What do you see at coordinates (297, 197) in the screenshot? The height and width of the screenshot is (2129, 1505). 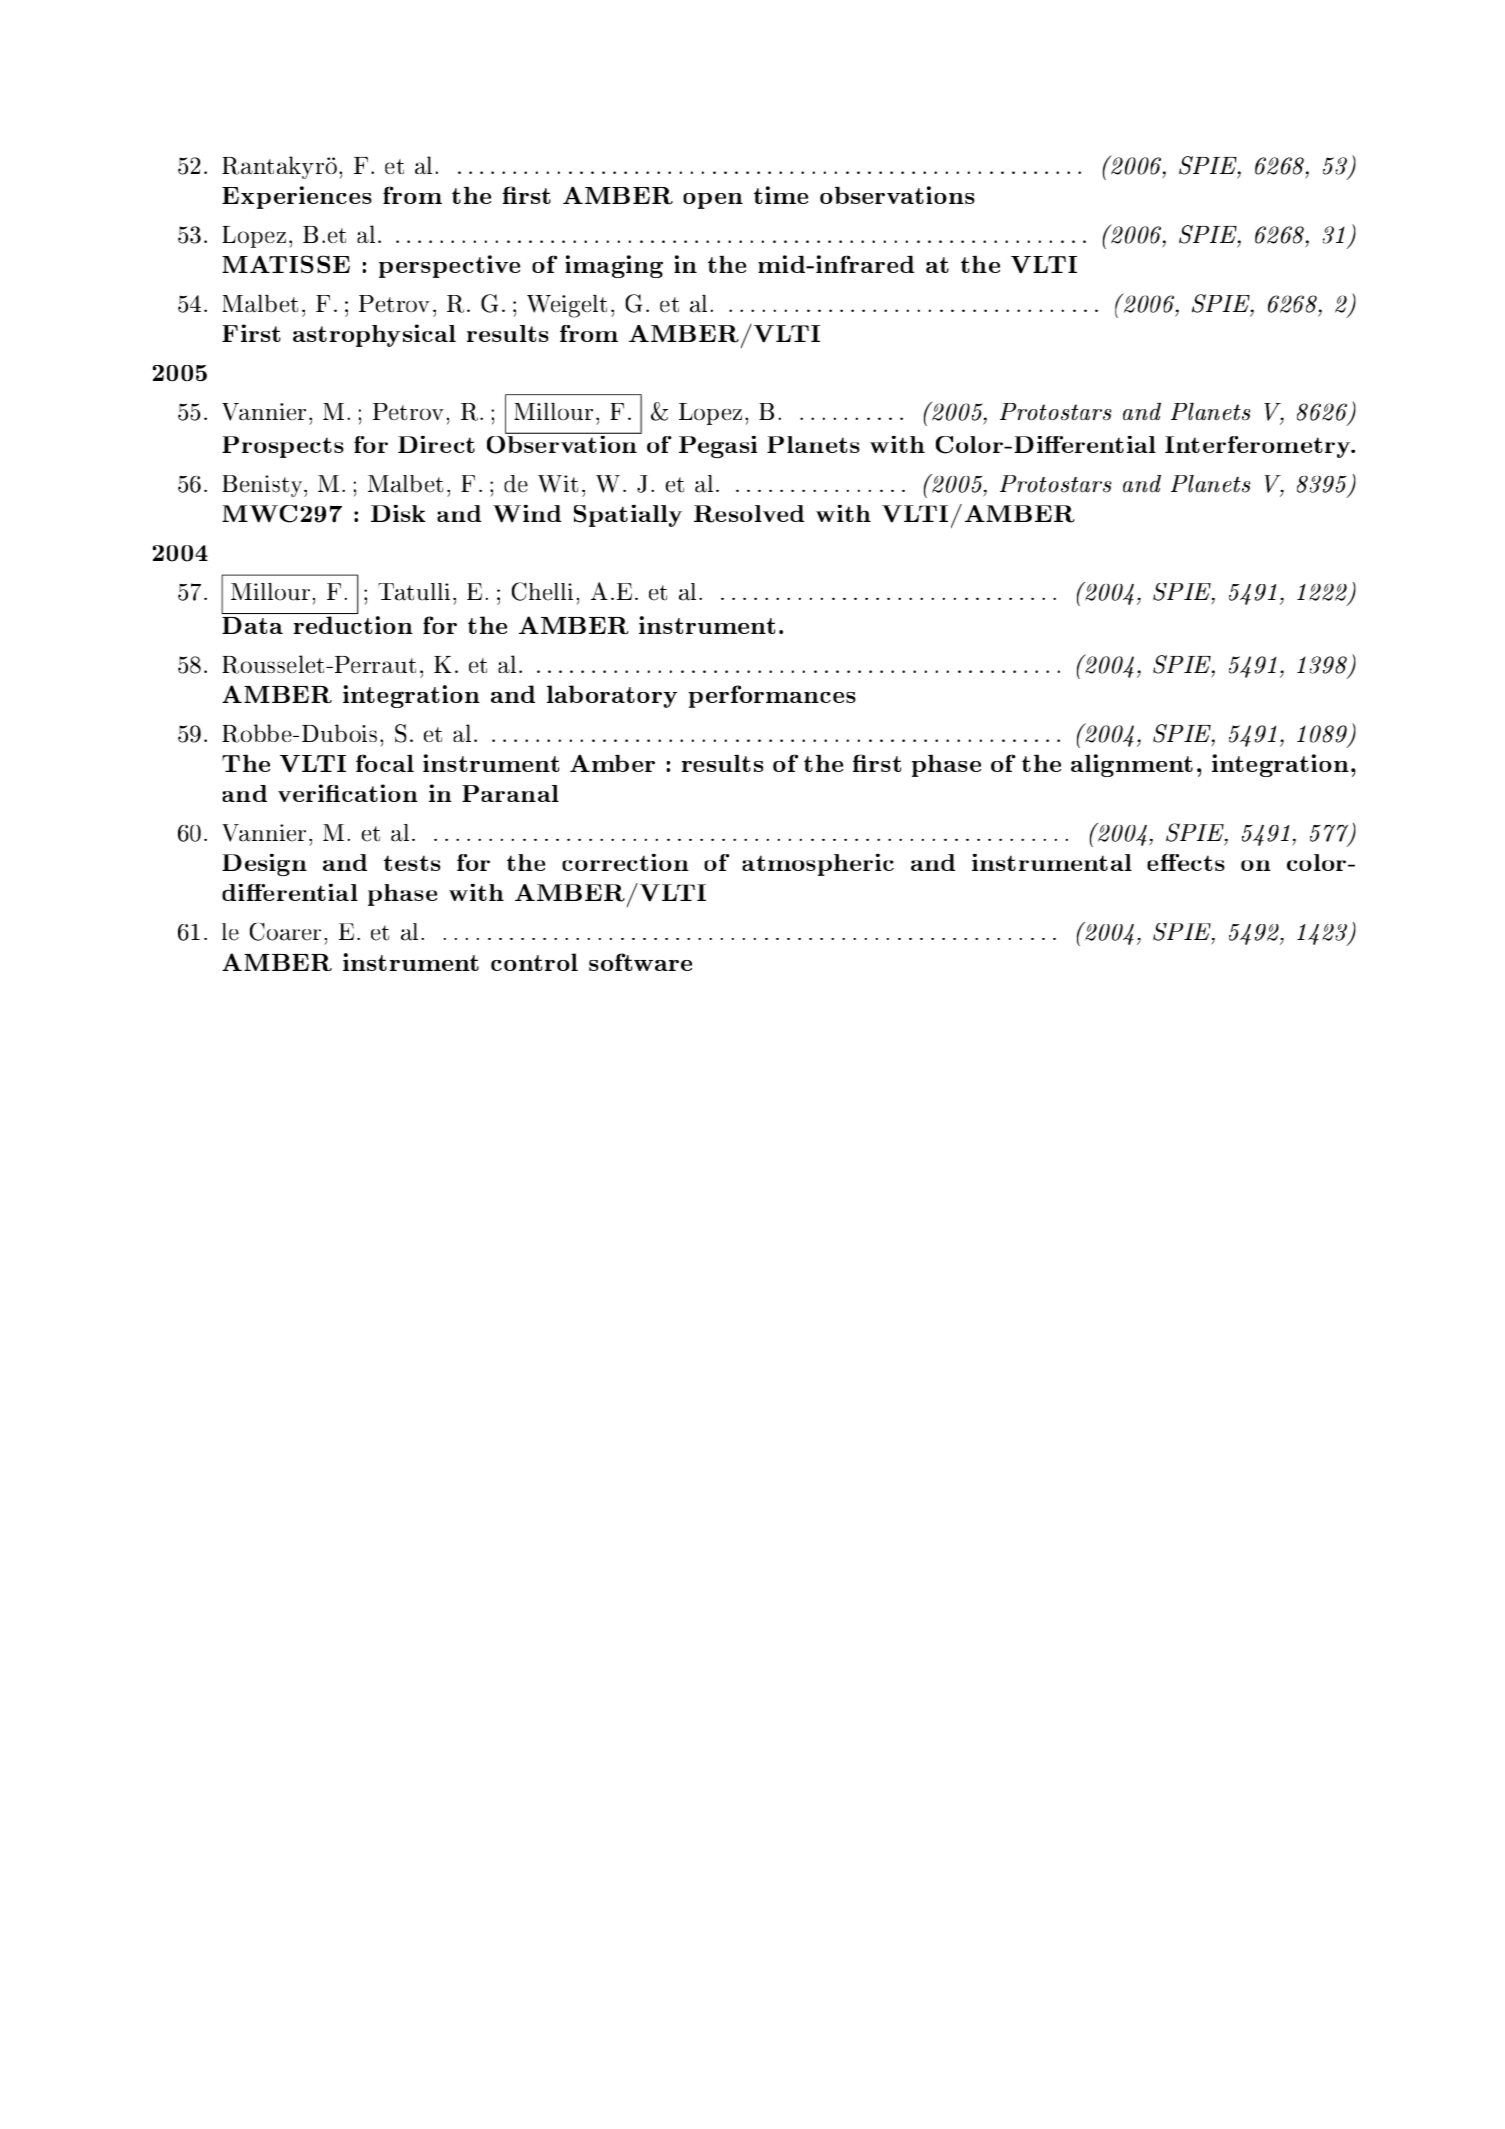 I see `Experiences` at bounding box center [297, 197].
